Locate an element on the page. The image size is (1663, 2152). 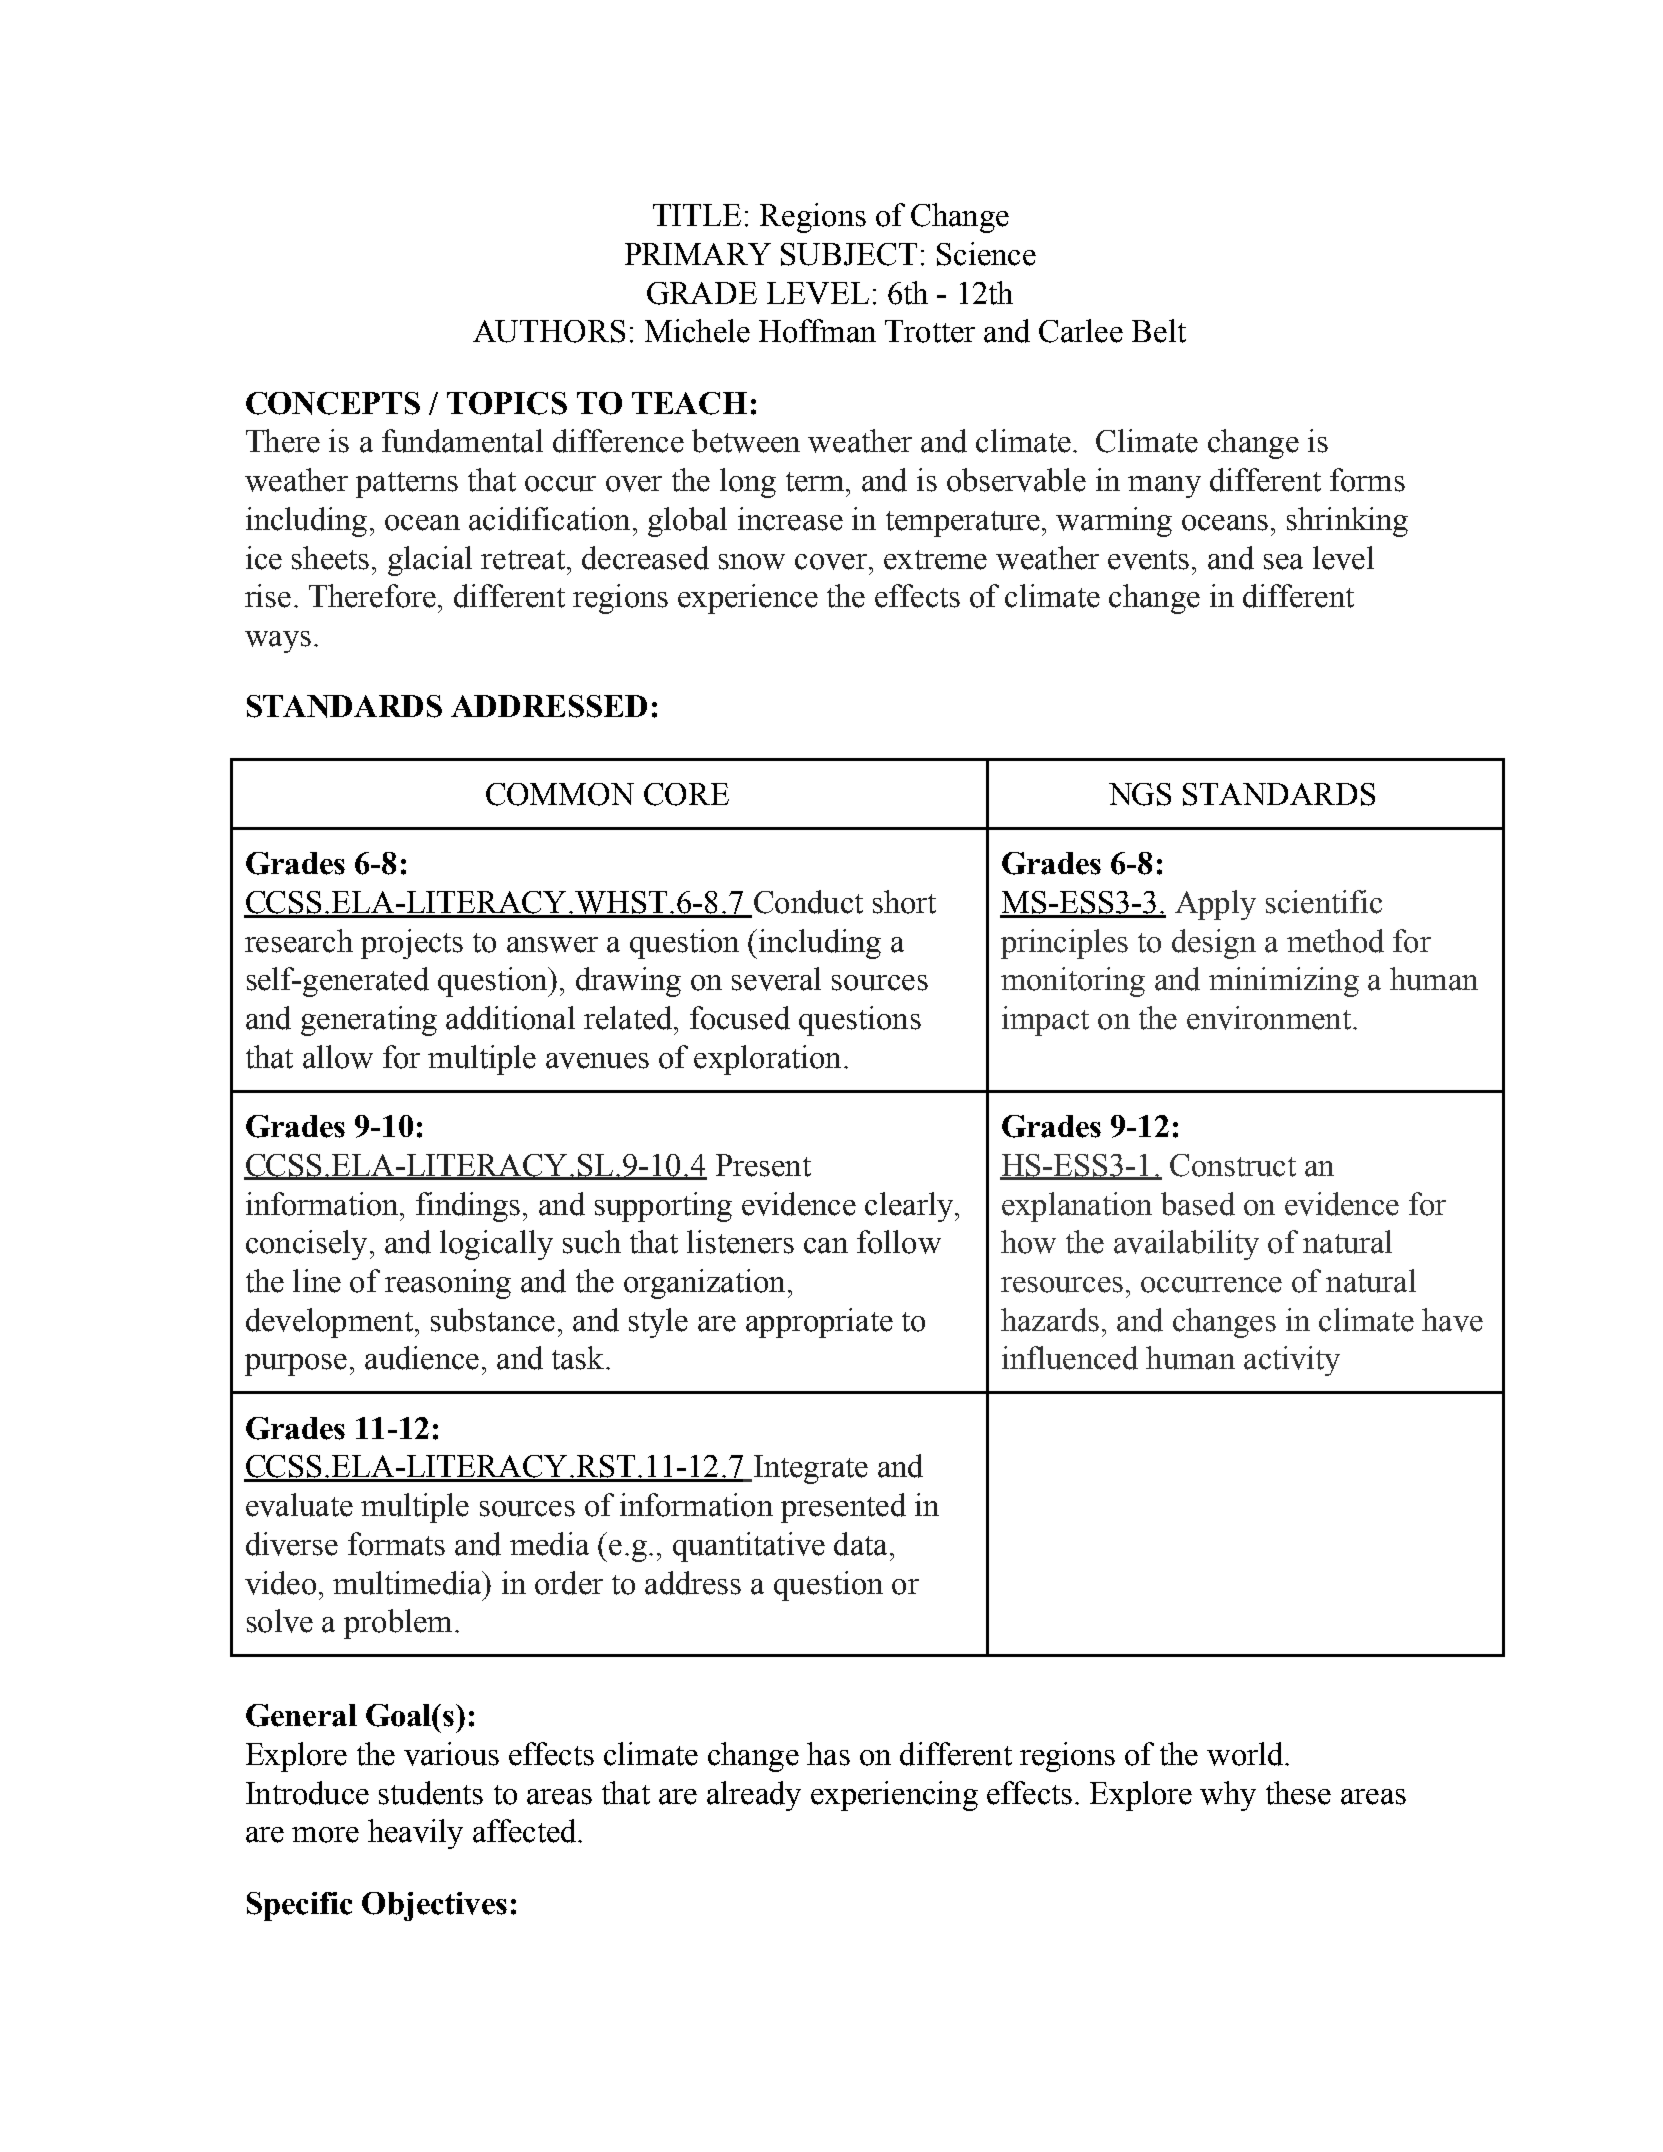
these is located at coordinates (1298, 1793).
